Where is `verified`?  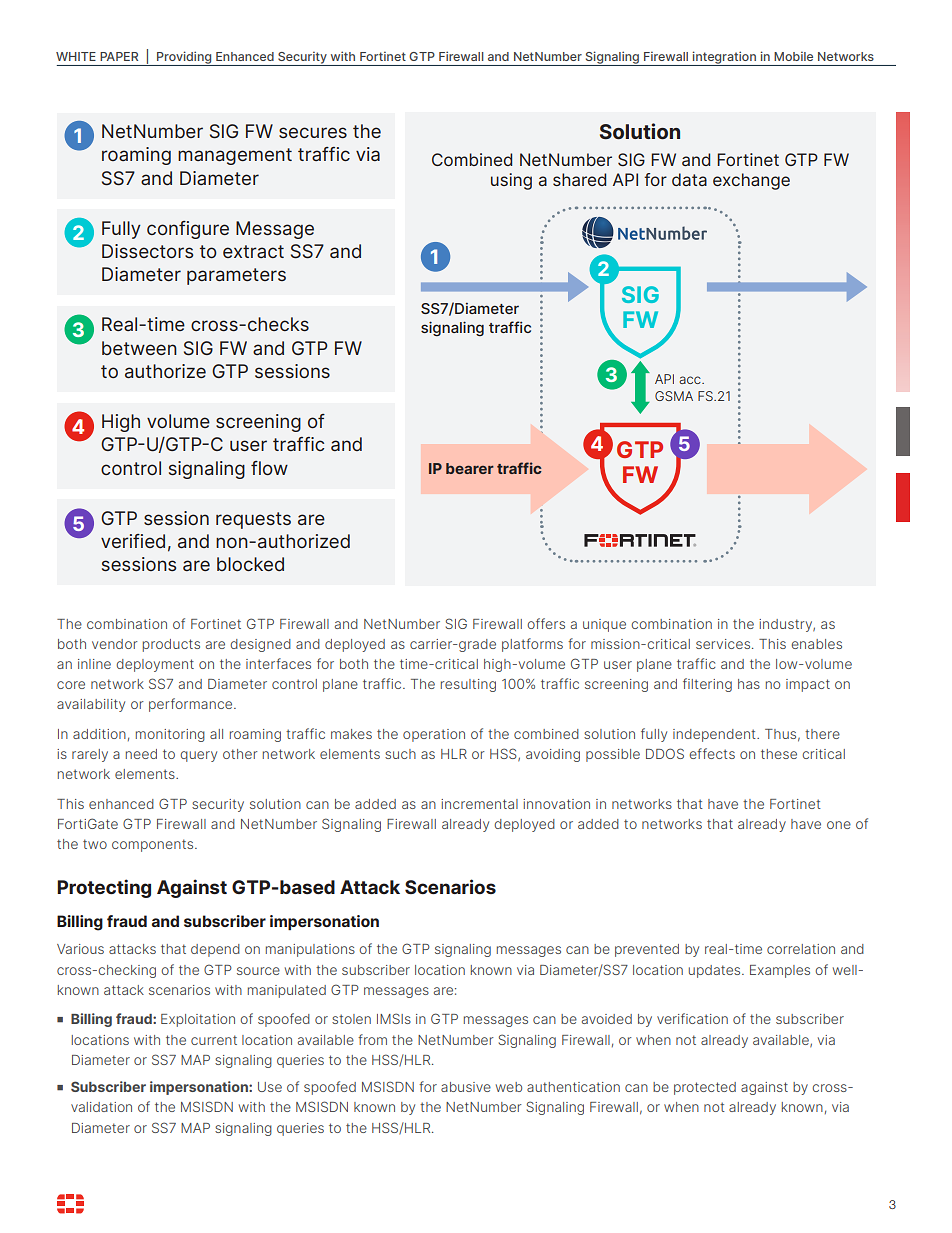
verified is located at coordinates (133, 541).
